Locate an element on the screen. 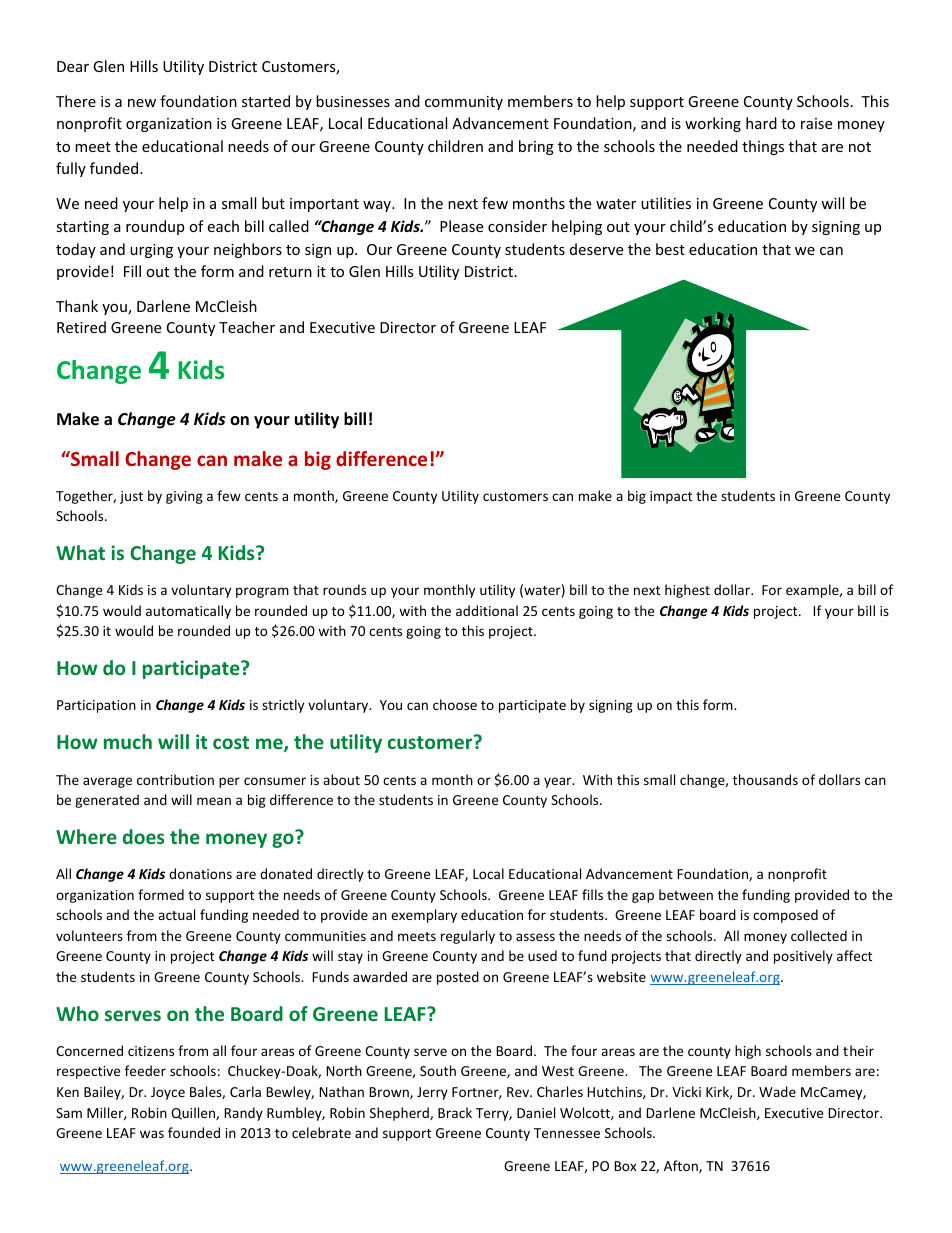  Brack is located at coordinates (455, 1112).
